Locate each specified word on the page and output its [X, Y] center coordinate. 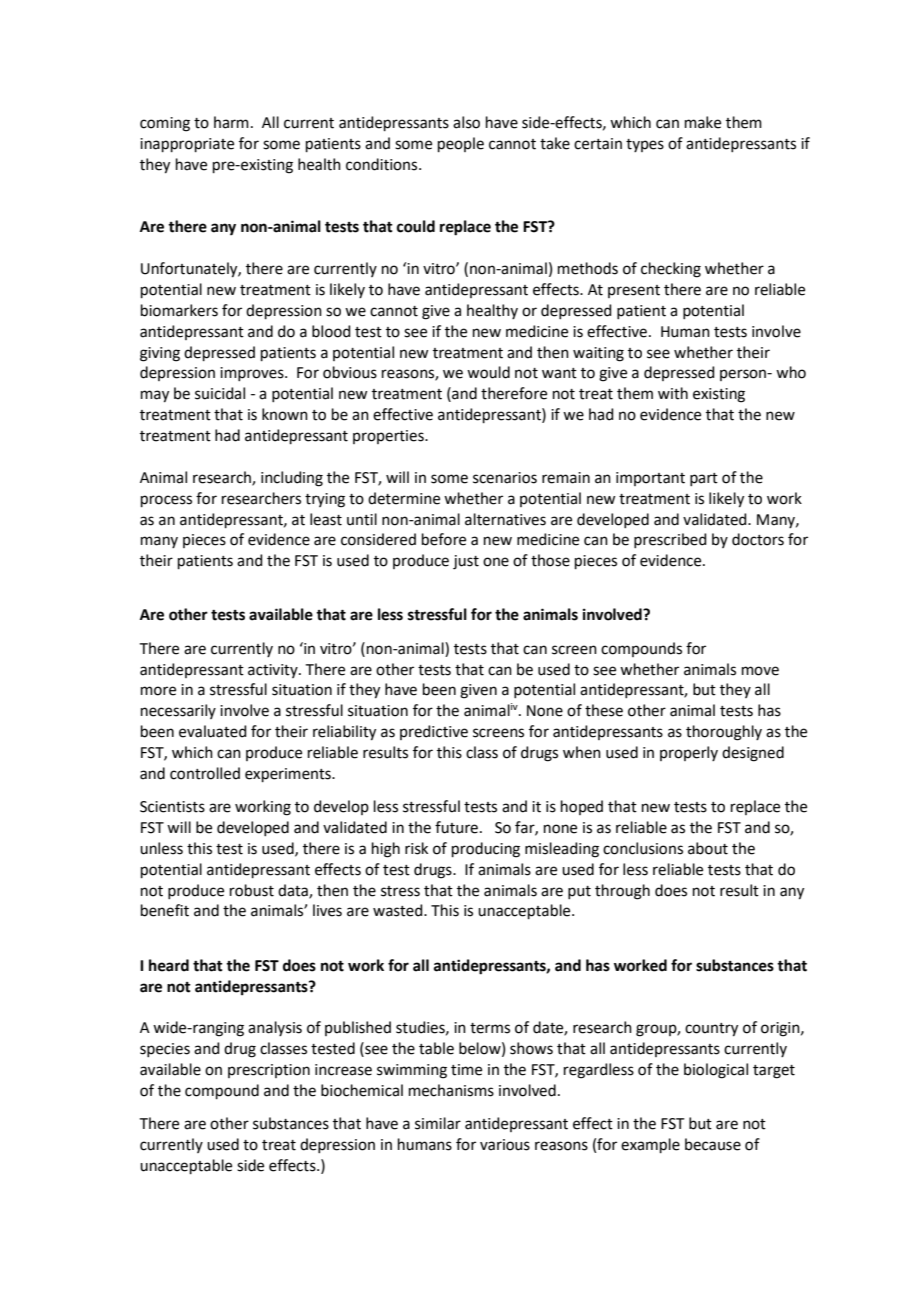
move [760, 671]
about [708, 848]
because [713, 1144]
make [703, 122]
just [466, 562]
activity [274, 671]
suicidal [220, 393]
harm [231, 122]
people [461, 144]
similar [438, 1123]
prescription [269, 1071]
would [488, 372]
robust [252, 890]
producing [486, 850]
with [673, 393]
